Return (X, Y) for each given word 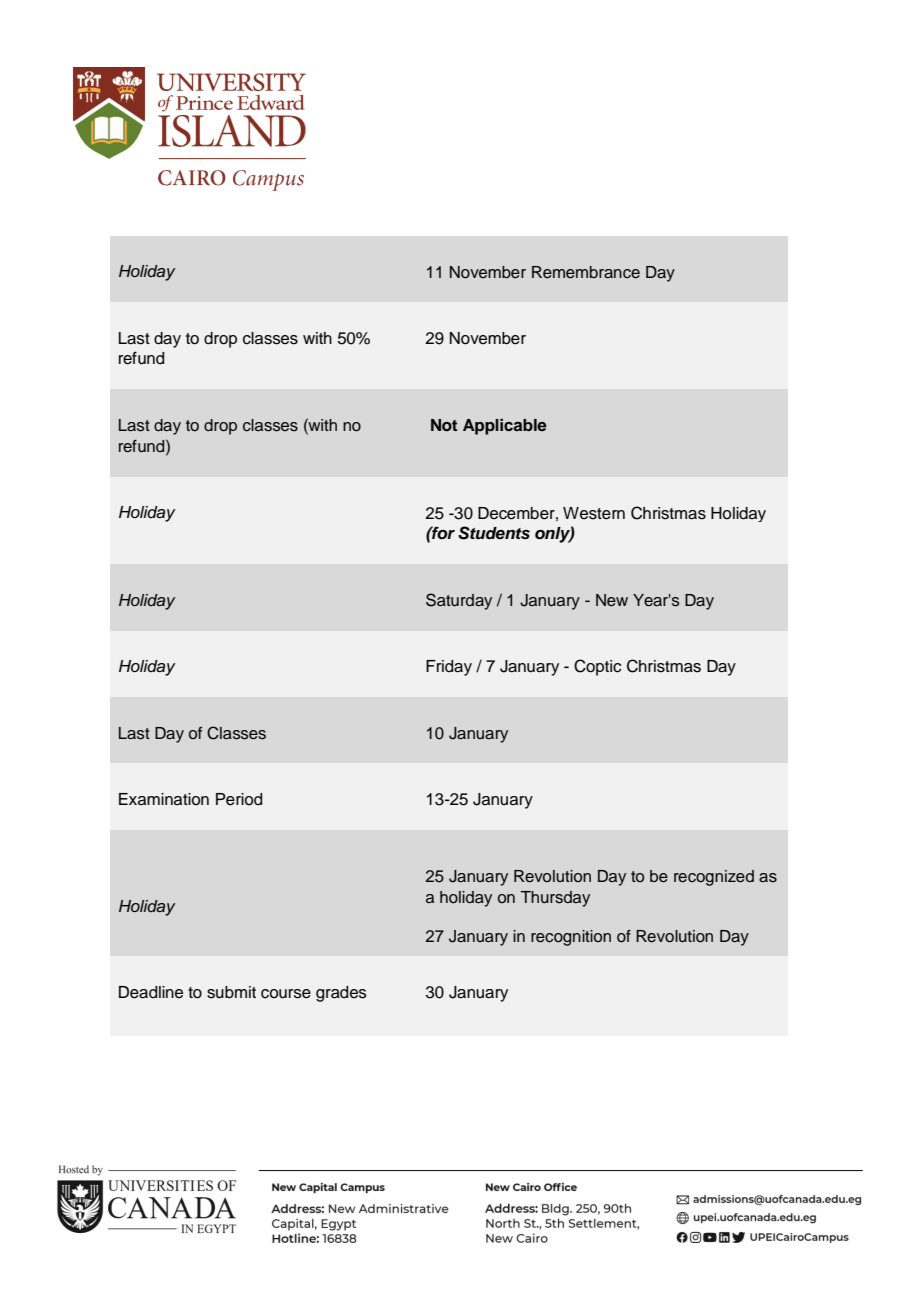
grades (341, 994)
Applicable (505, 427)
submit (231, 992)
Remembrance (586, 272)
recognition (571, 938)
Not (444, 425)
